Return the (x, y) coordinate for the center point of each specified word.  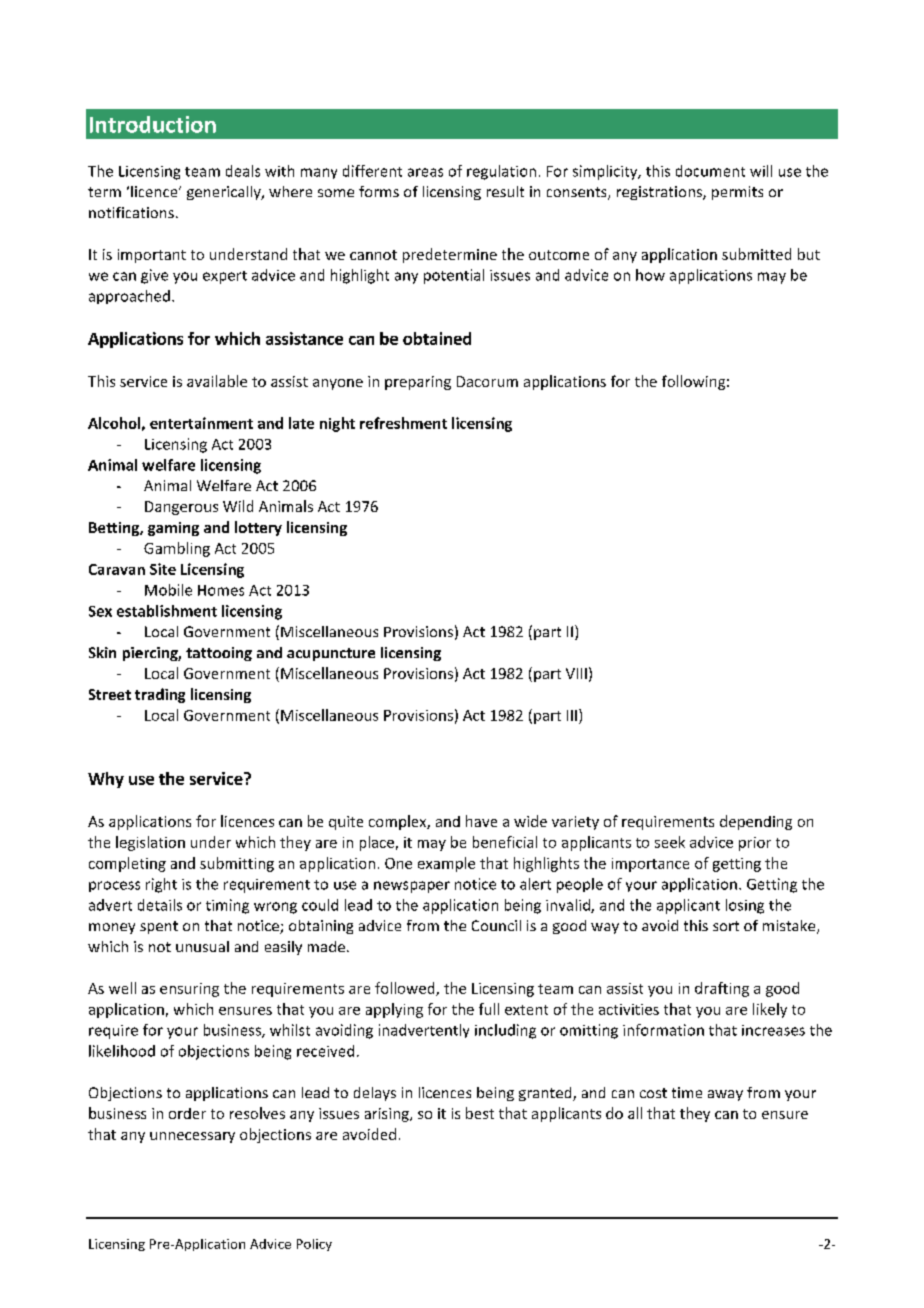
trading (160, 695)
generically (225, 193)
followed (406, 989)
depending (756, 822)
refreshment (403, 423)
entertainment (201, 423)
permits (737, 193)
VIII (576, 673)
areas (425, 172)
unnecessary (192, 1137)
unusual (202, 946)
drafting (722, 989)
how (650, 275)
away (725, 1095)
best (480, 1113)
